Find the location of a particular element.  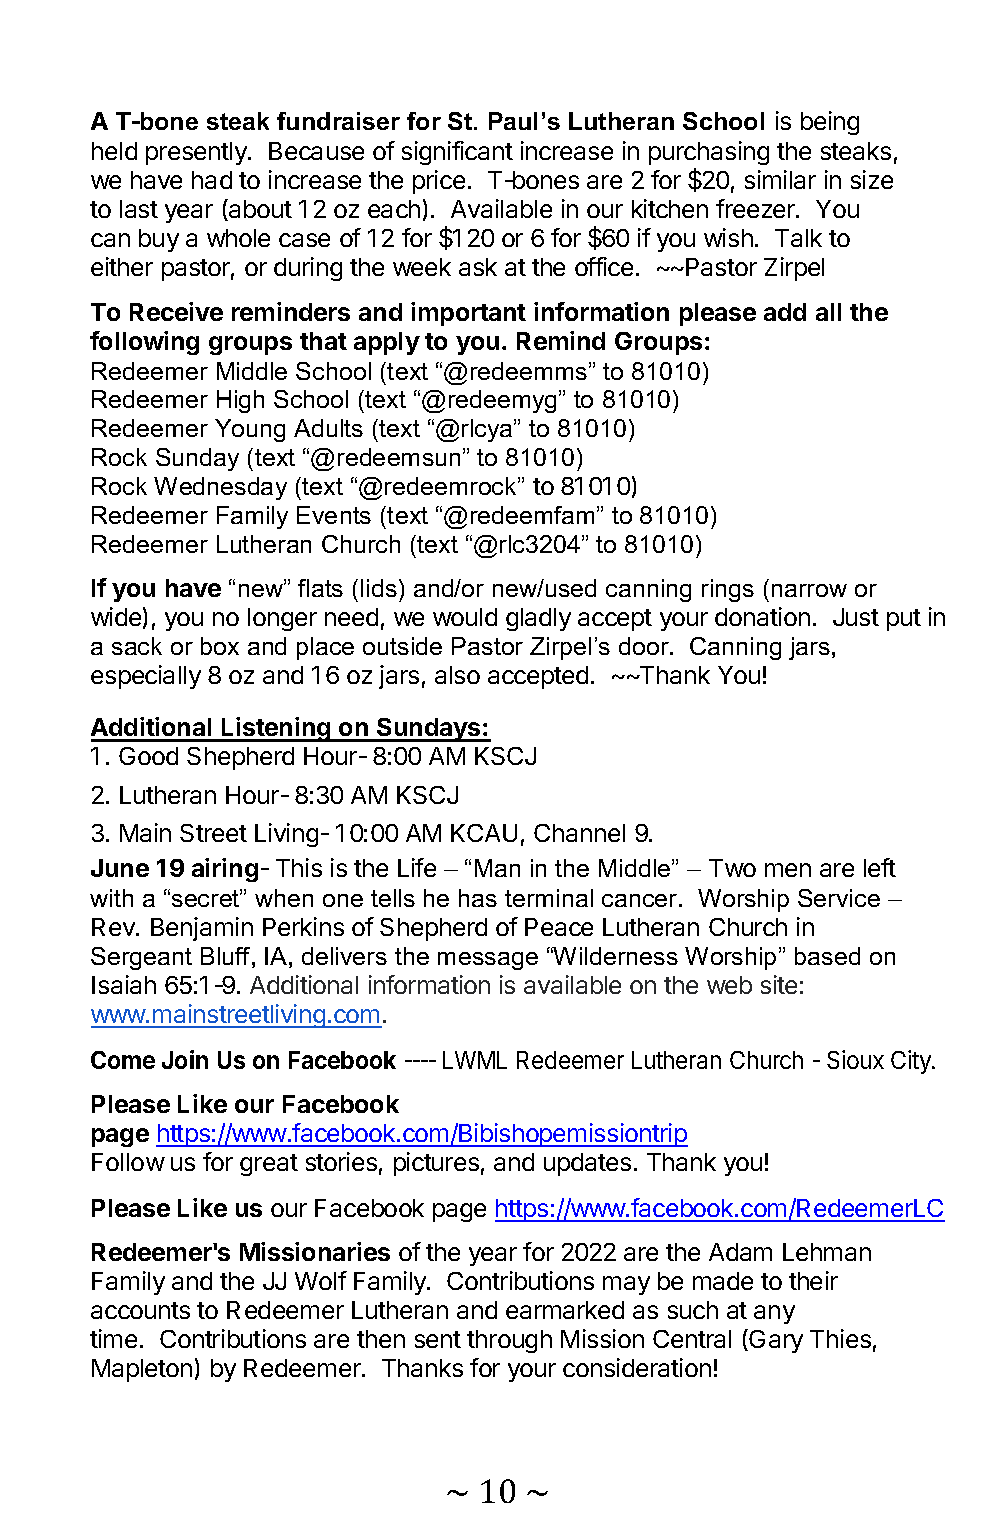

message is located at coordinates (488, 961).
